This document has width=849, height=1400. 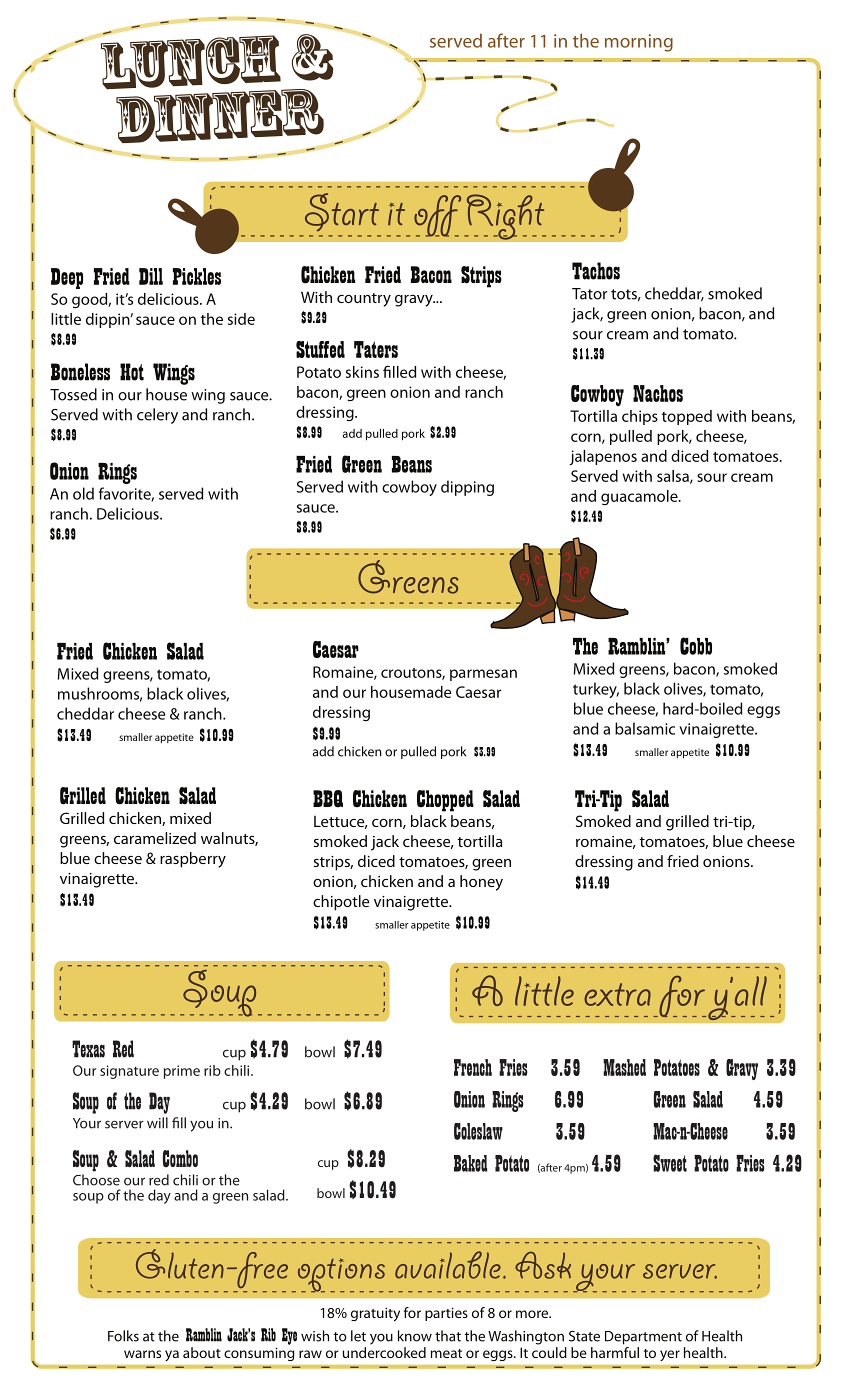 What do you see at coordinates (473, 1067) in the document?
I see `French` at bounding box center [473, 1067].
